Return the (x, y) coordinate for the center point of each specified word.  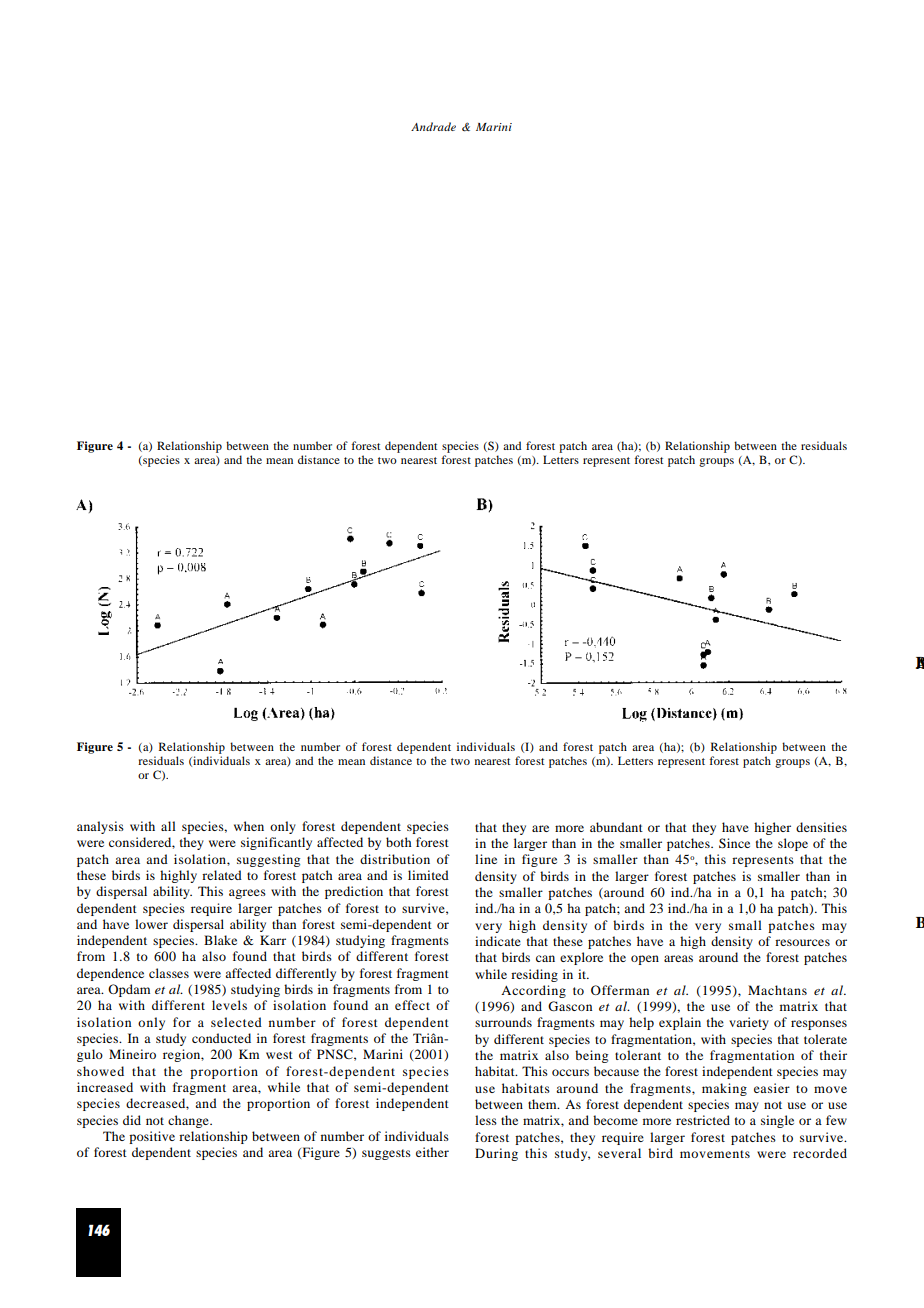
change (189, 1121)
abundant (616, 827)
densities (821, 827)
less (486, 1120)
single (777, 1121)
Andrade (433, 126)
